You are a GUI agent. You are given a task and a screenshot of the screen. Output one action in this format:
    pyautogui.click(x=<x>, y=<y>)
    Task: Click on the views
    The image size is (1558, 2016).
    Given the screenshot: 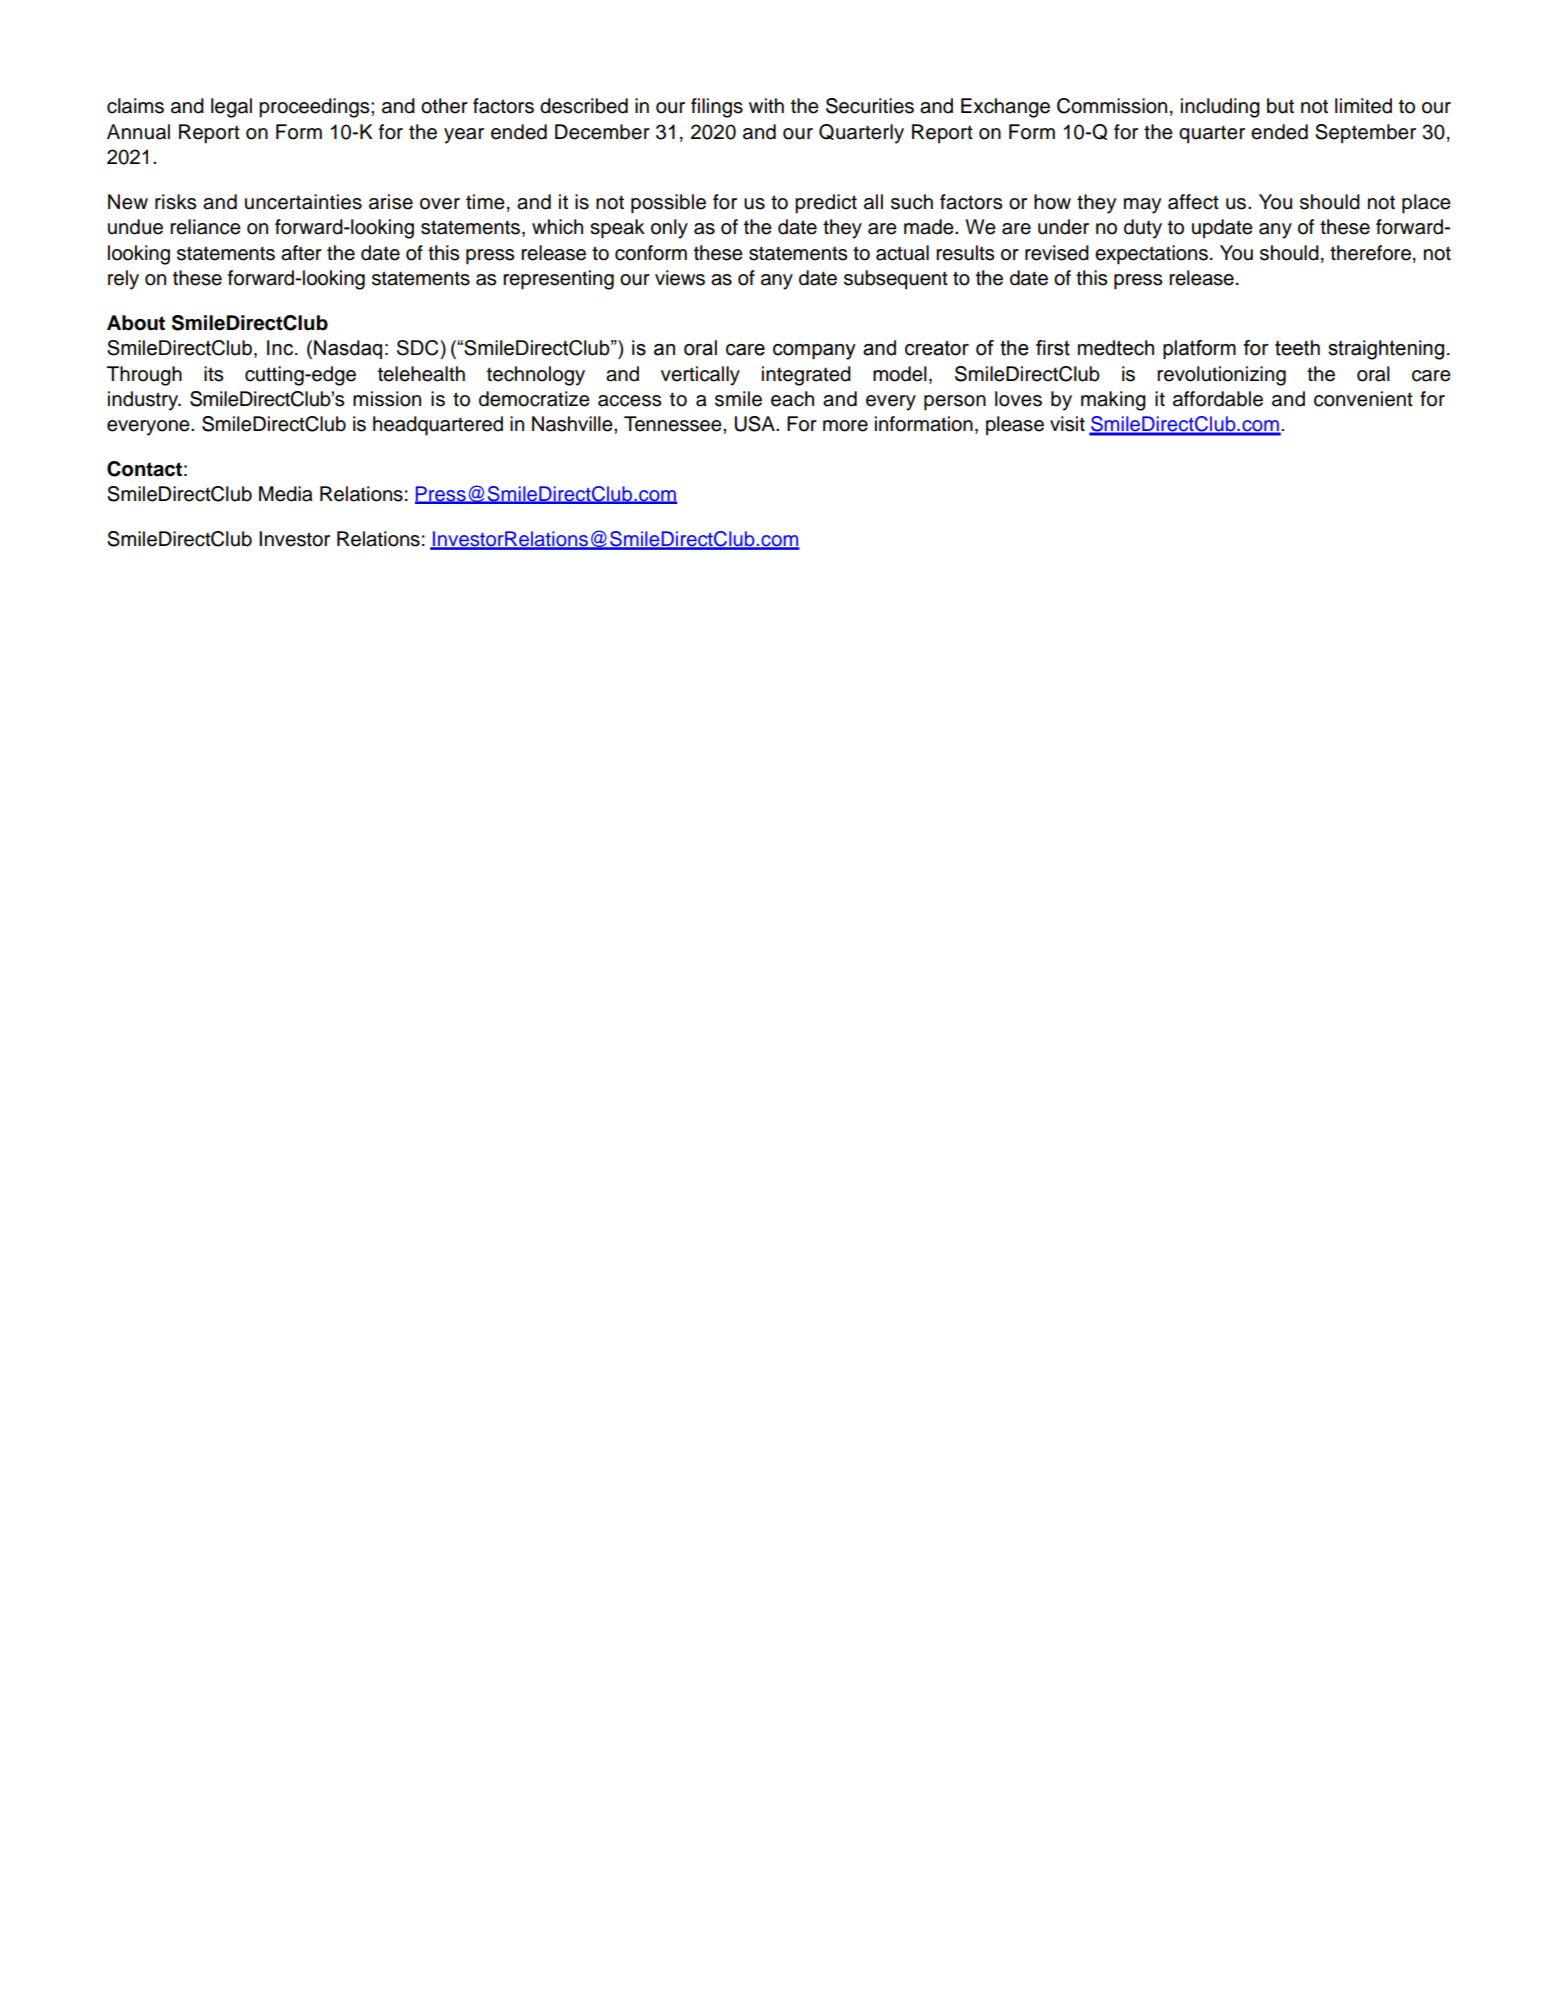 What is the action you would take?
    pyautogui.click(x=680, y=278)
